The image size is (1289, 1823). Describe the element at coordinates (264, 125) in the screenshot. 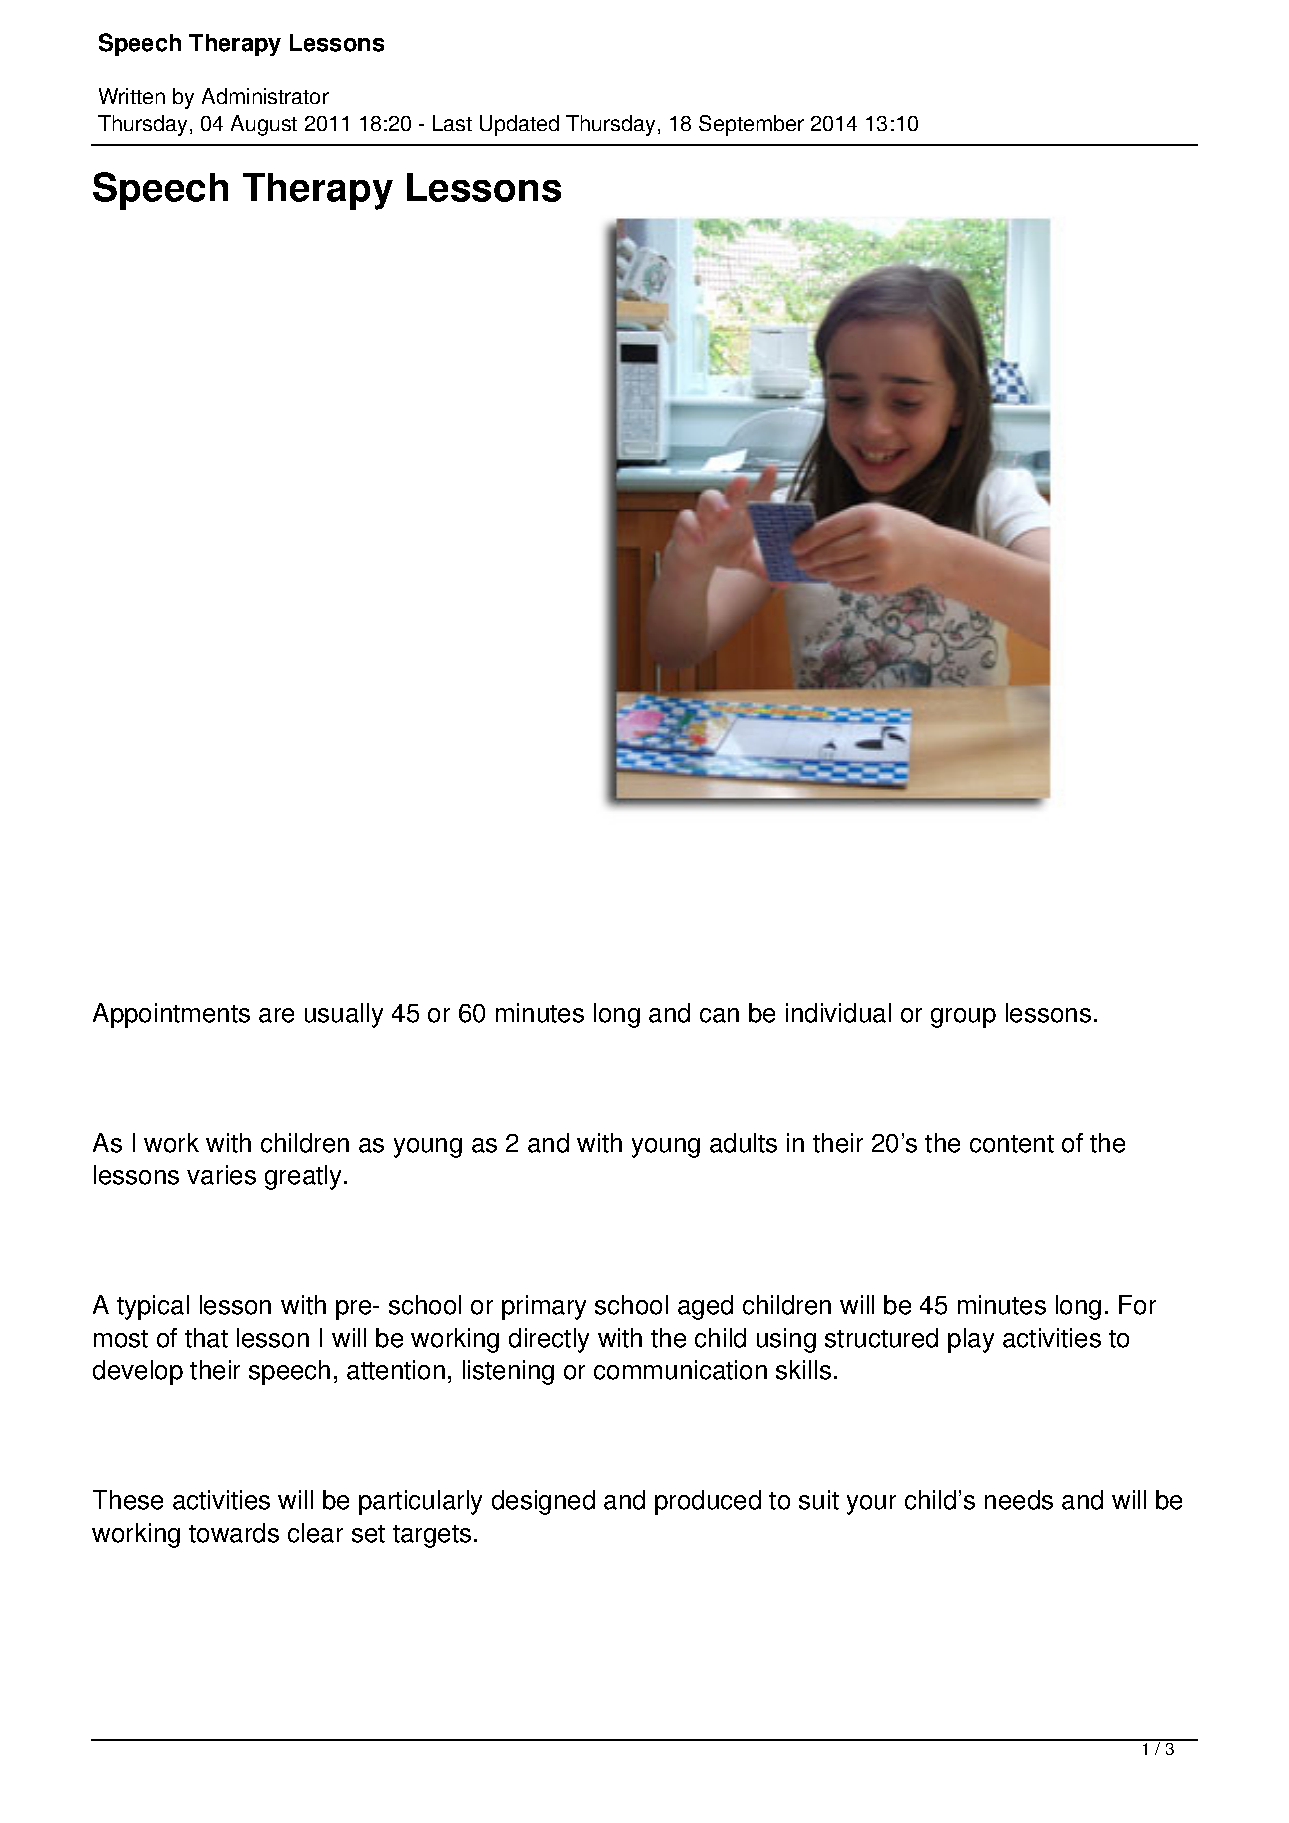

I see `August` at that location.
